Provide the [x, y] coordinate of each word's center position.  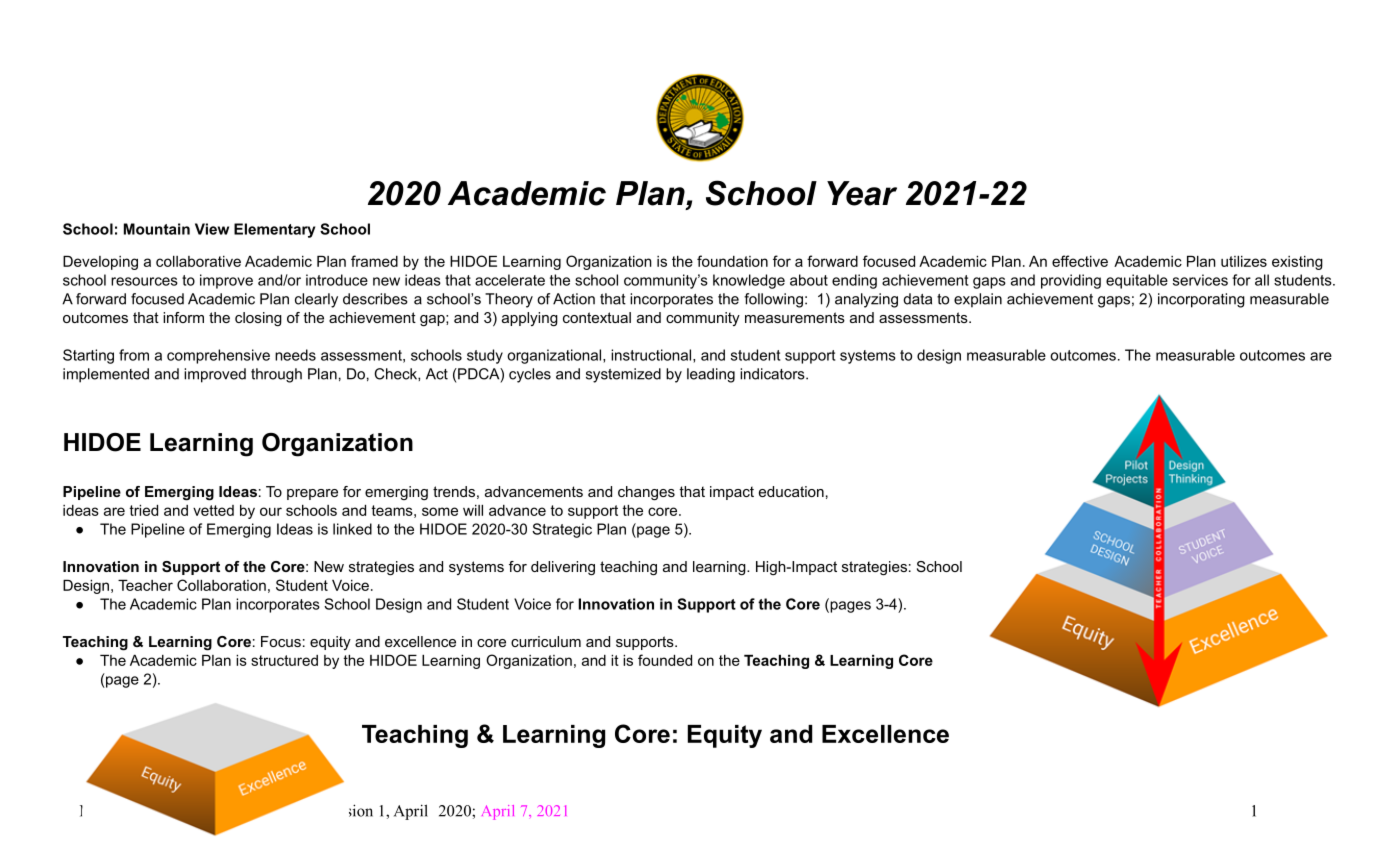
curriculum [546, 641]
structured [284, 660]
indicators [773, 374]
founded [665, 660]
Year [862, 193]
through [276, 375]
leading [711, 375]
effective [1080, 261]
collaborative [198, 261]
